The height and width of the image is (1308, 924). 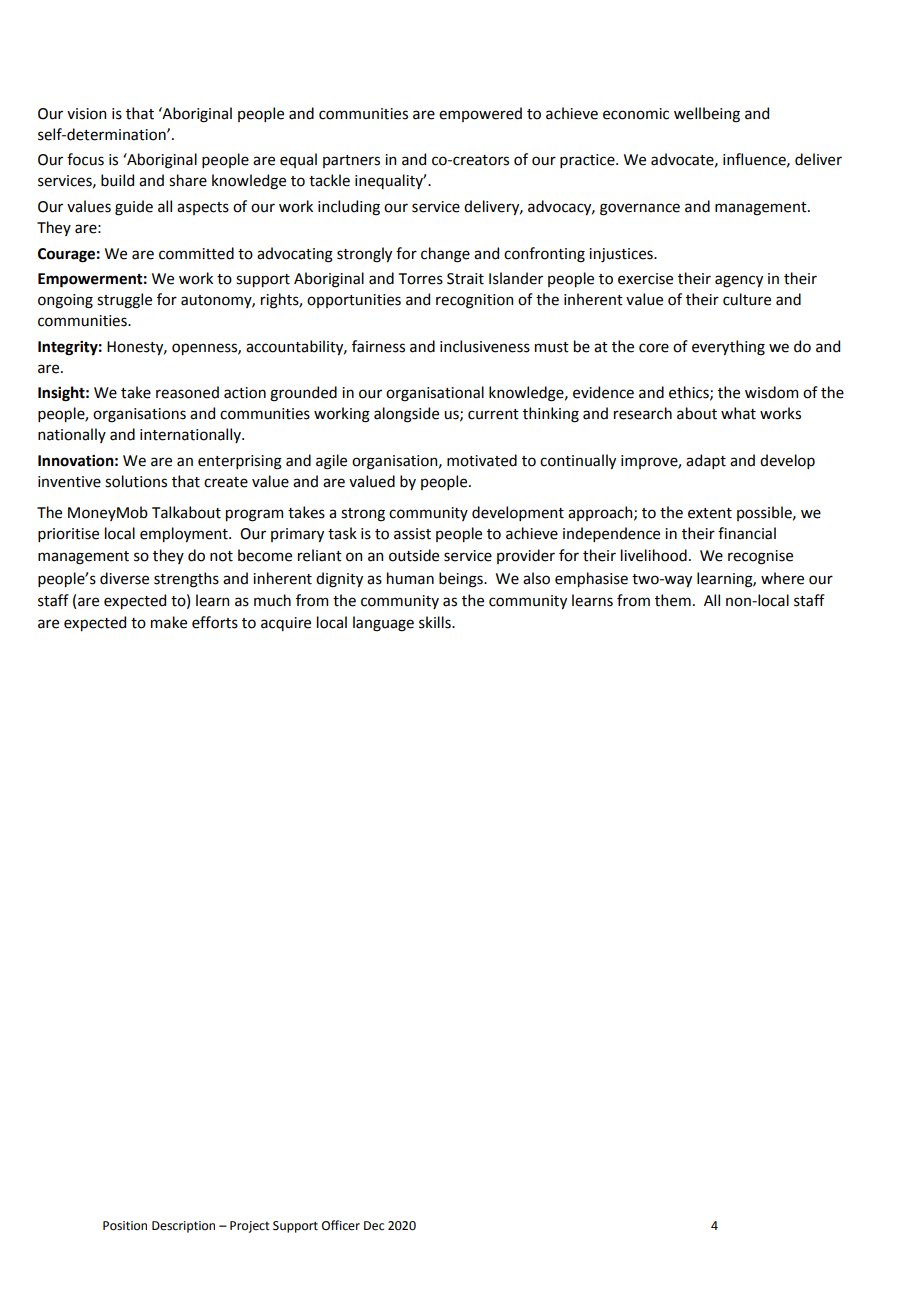 What do you see at coordinates (125, 1226) in the image?
I see `Position` at bounding box center [125, 1226].
